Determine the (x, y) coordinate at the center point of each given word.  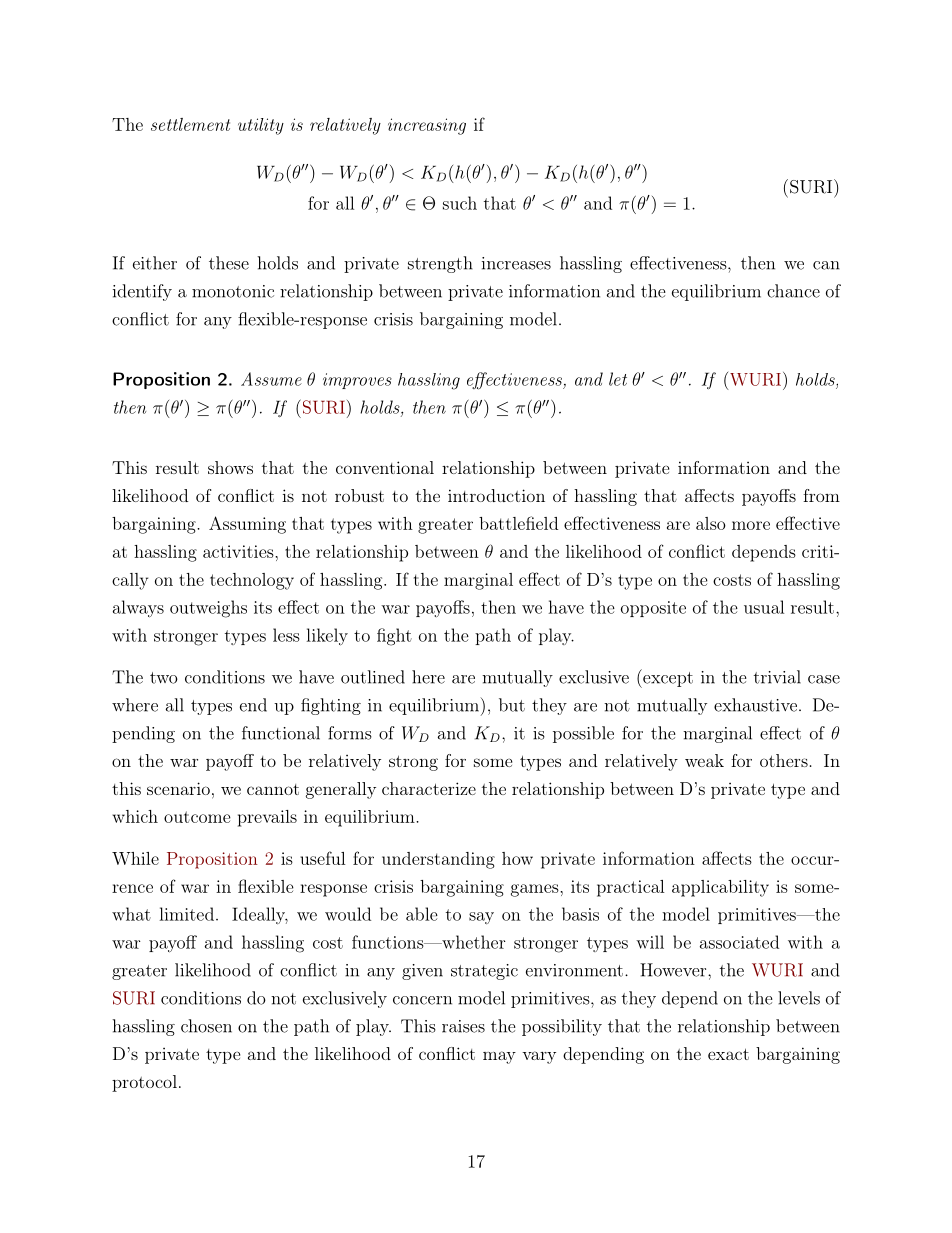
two (164, 678)
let (618, 379)
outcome (197, 817)
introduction (496, 495)
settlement (190, 124)
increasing (427, 126)
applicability (720, 888)
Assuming (247, 525)
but (512, 705)
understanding (438, 860)
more (751, 525)
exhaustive (755, 705)
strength (440, 264)
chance (793, 291)
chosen (206, 1026)
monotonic (233, 291)
